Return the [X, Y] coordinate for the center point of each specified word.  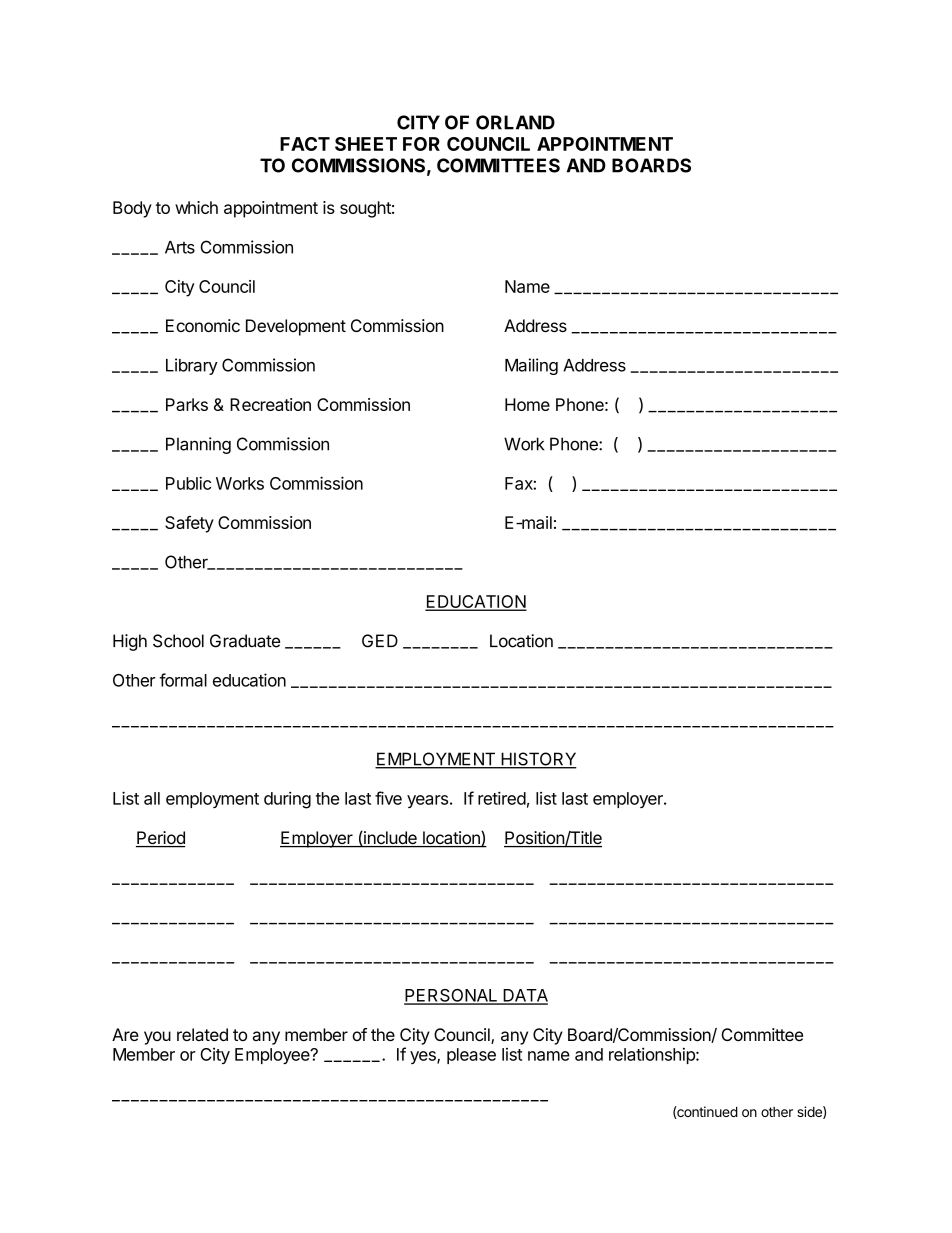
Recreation [270, 404]
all [152, 798]
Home [527, 404]
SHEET [366, 144]
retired [502, 798]
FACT [305, 144]
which [196, 207]
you [157, 1038]
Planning [198, 445]
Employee [273, 1056]
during [287, 800]
